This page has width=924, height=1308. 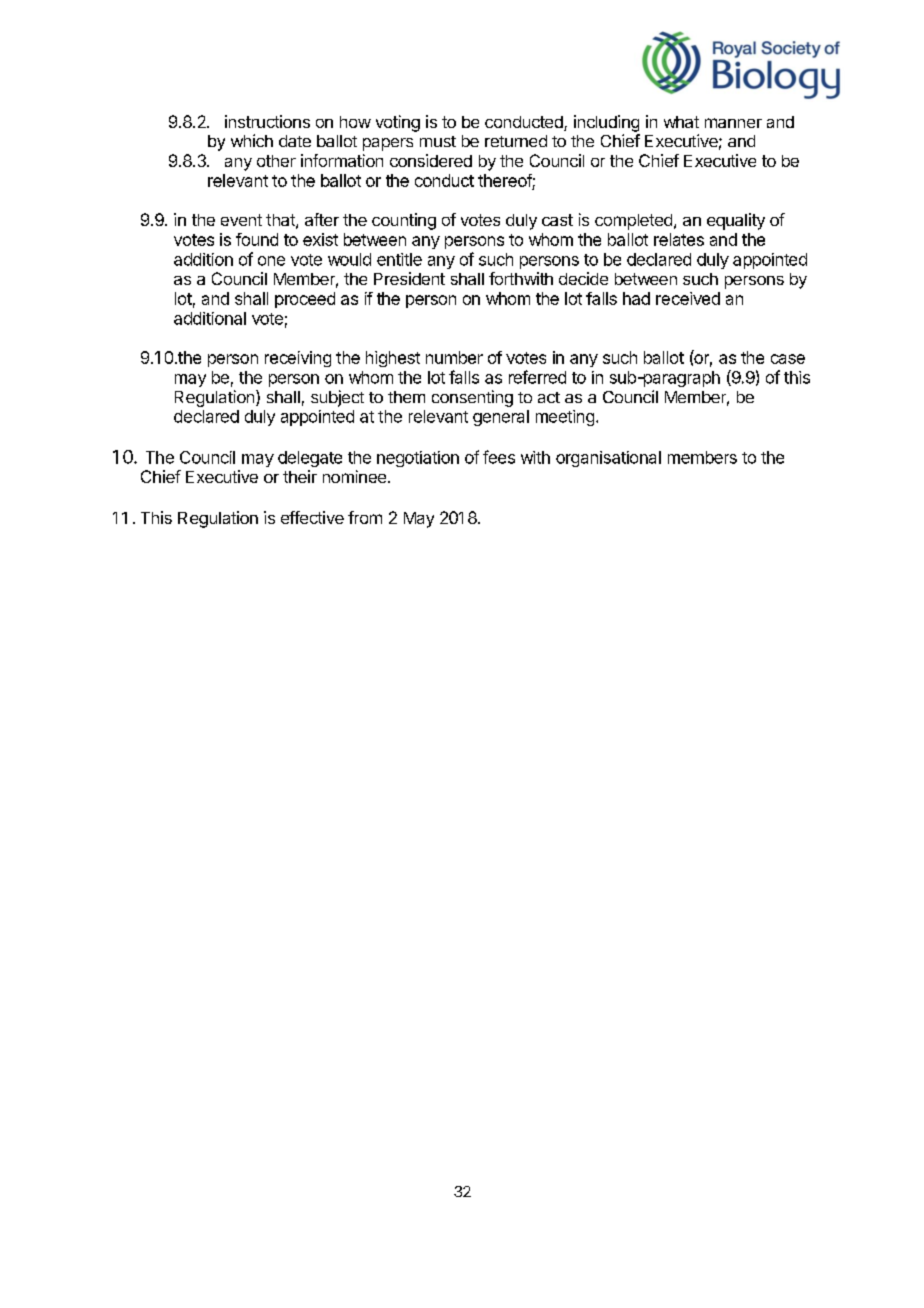 I want to click on effective, so click(x=312, y=517).
